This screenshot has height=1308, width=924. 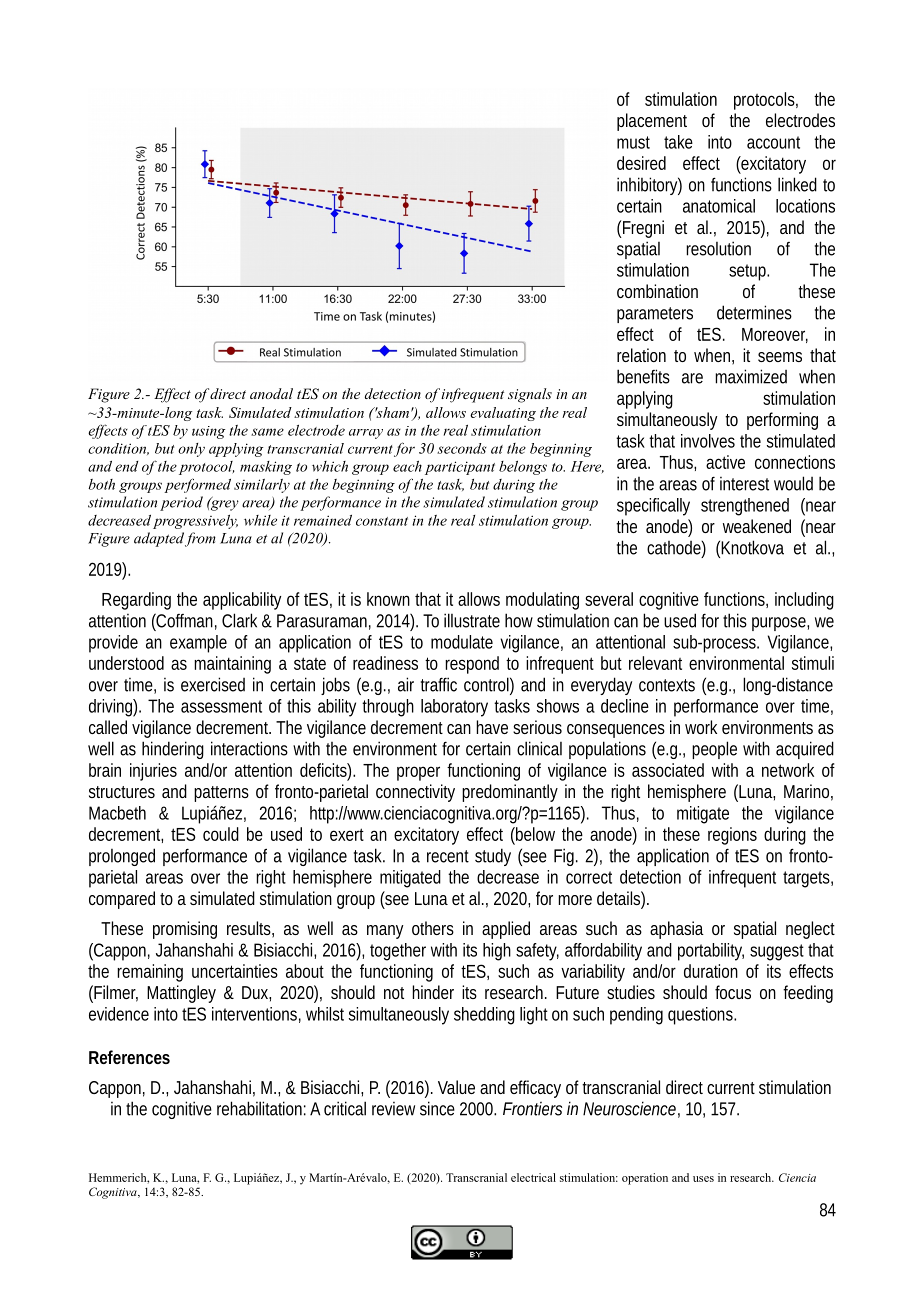 I want to click on using, so click(x=208, y=432).
